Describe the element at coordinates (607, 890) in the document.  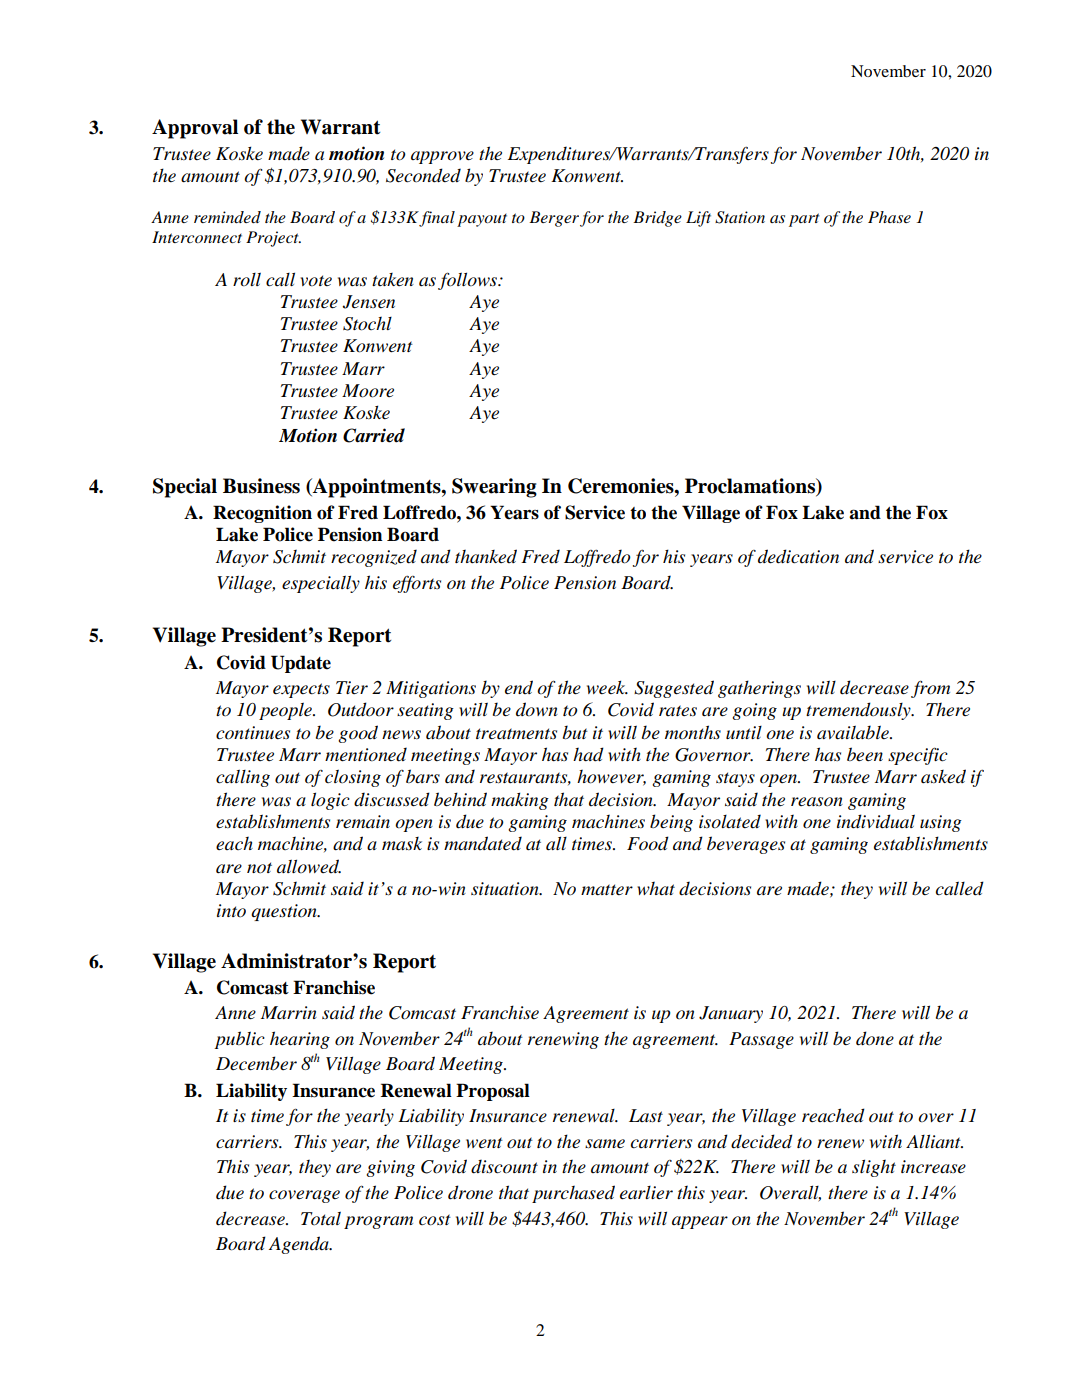
I see `matter` at that location.
